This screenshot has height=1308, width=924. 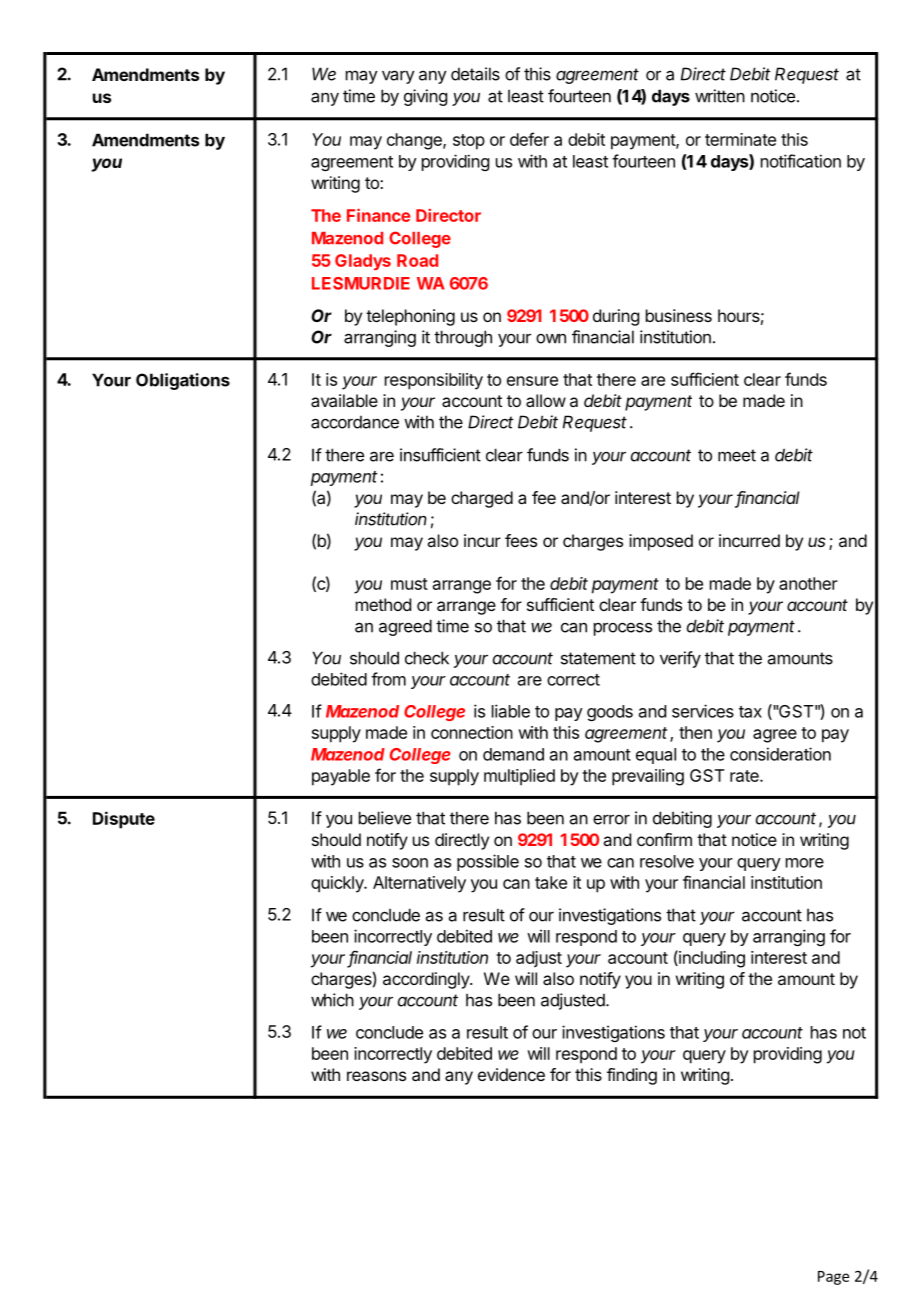 What do you see at coordinates (833, 1278) in the screenshot?
I see `Page` at bounding box center [833, 1278].
